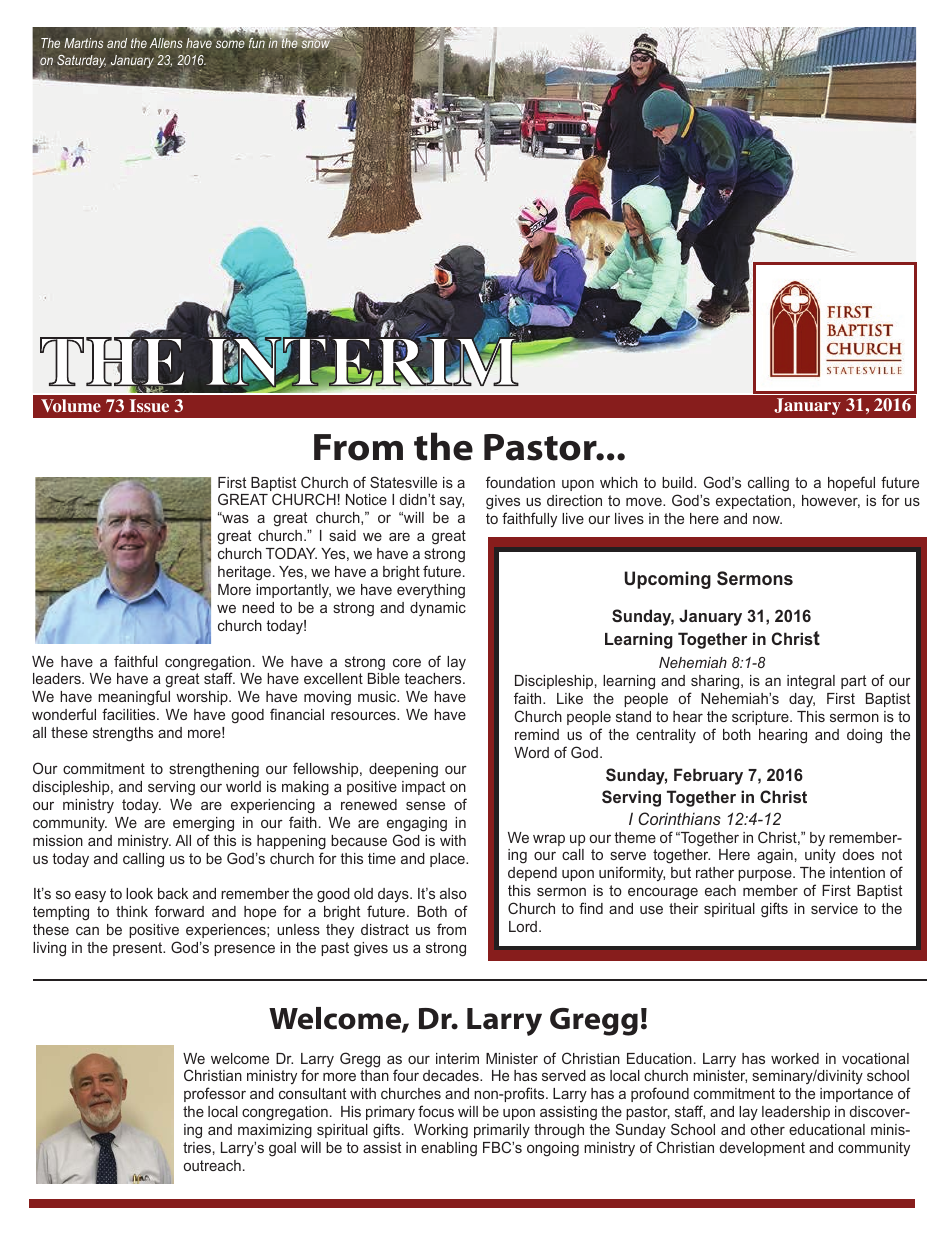 The image size is (952, 1233). Describe the element at coordinates (215, 1094) in the document. I see `professor` at that location.
